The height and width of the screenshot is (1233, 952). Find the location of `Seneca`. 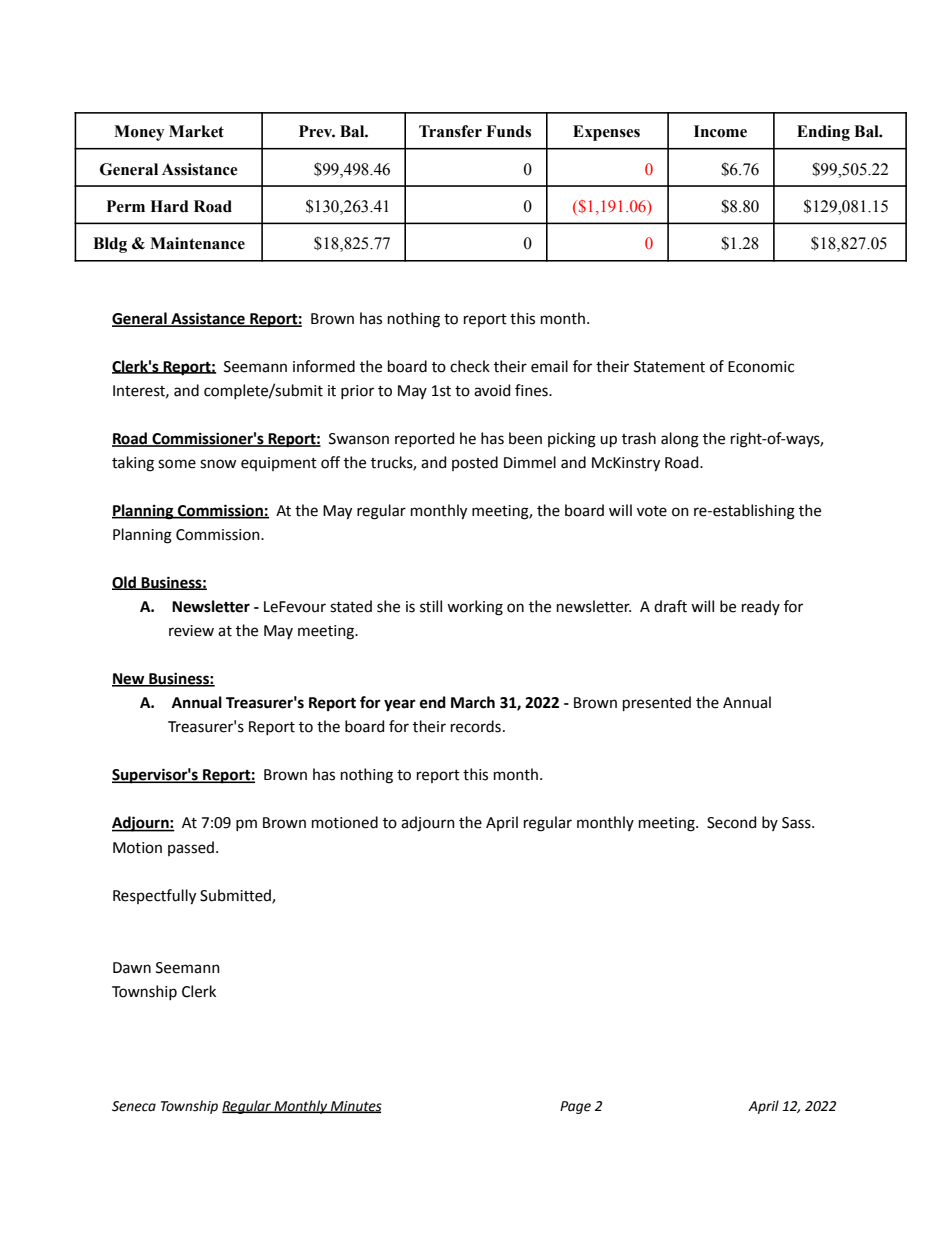

Seneca is located at coordinates (134, 1106).
